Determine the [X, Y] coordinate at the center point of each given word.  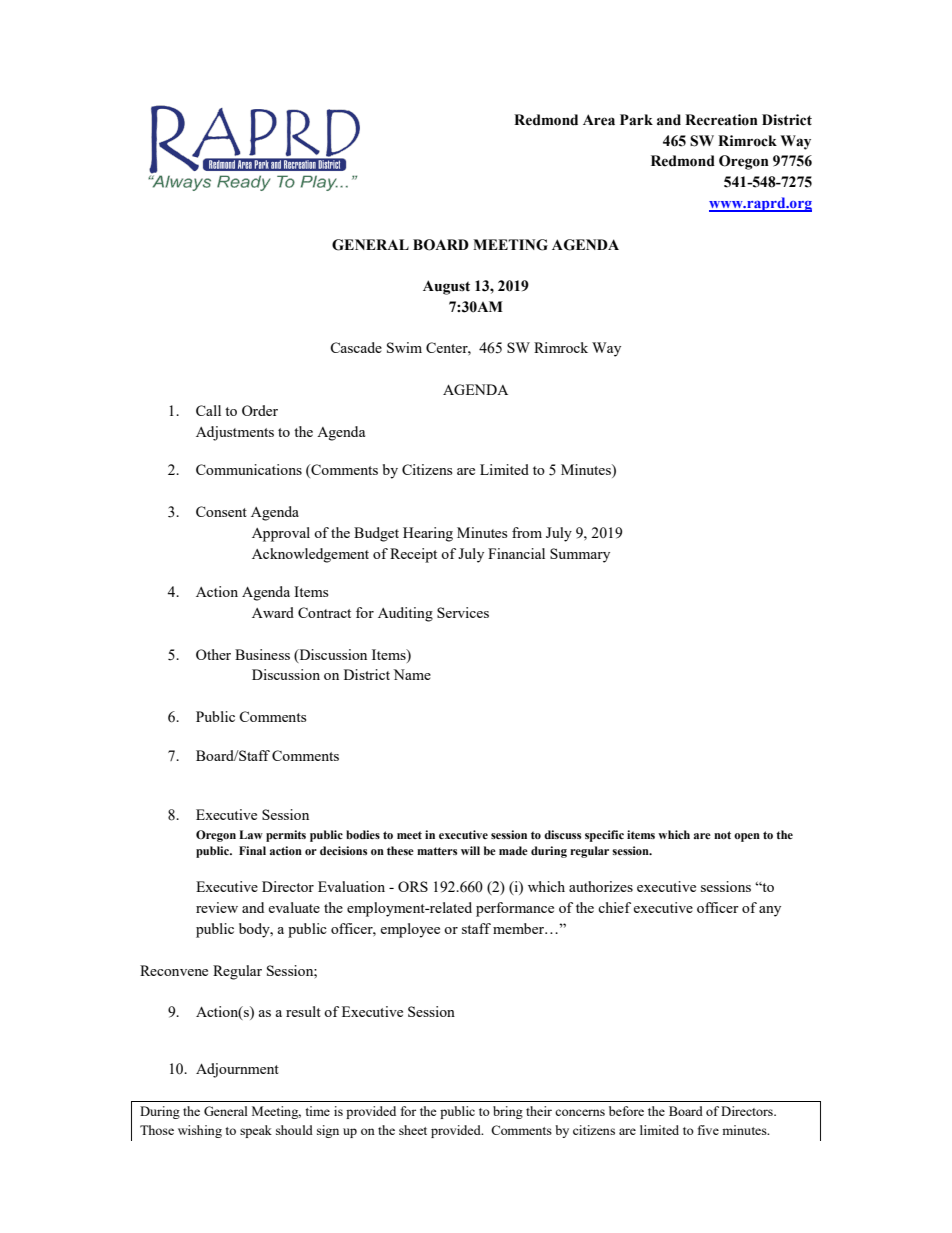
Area [599, 120]
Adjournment [237, 1070]
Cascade [356, 347]
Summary [580, 555]
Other [213, 654]
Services [463, 612]
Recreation [721, 120]
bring [508, 1112]
